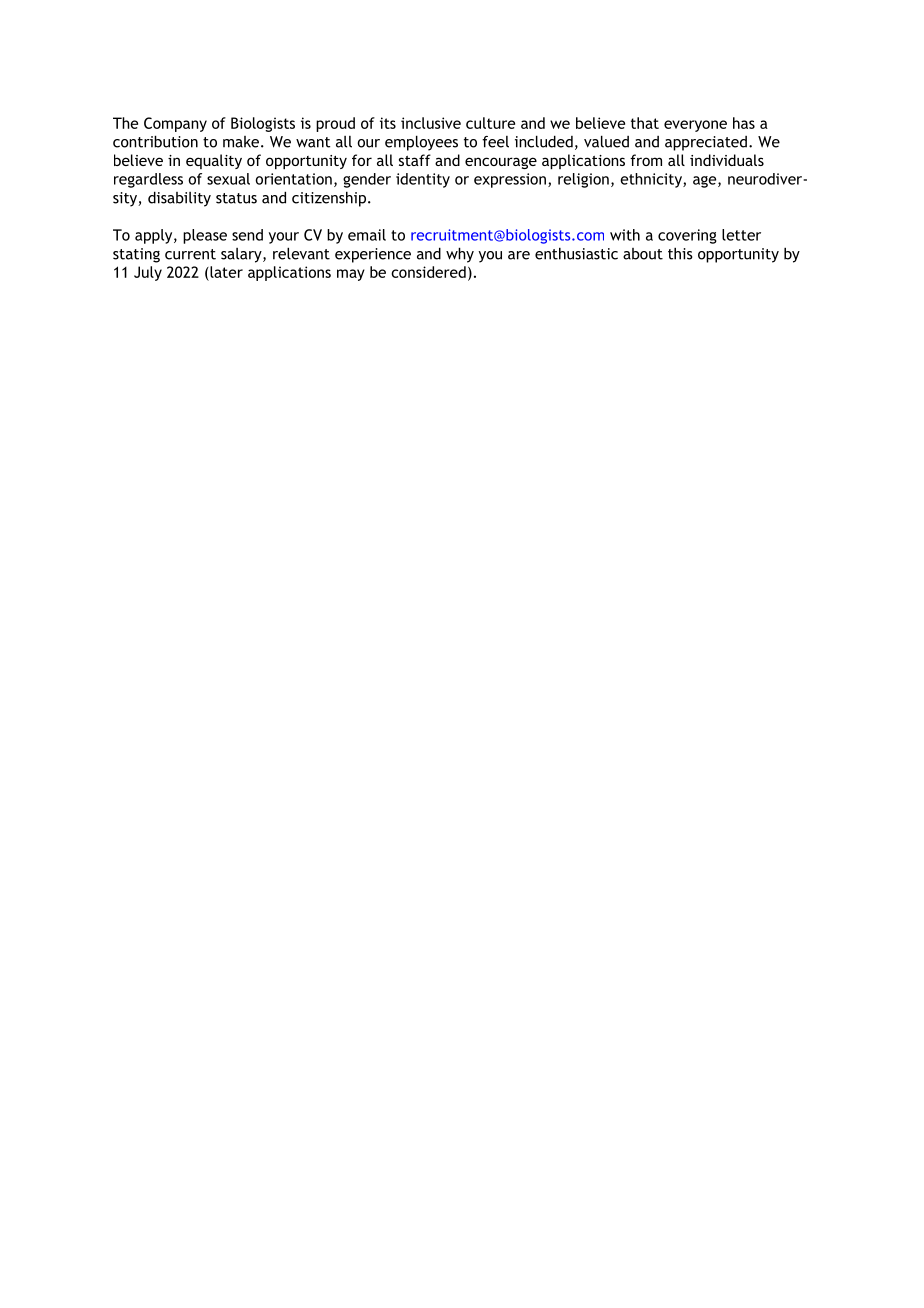  Describe the element at coordinates (367, 235) in the screenshot. I see `email` at that location.
